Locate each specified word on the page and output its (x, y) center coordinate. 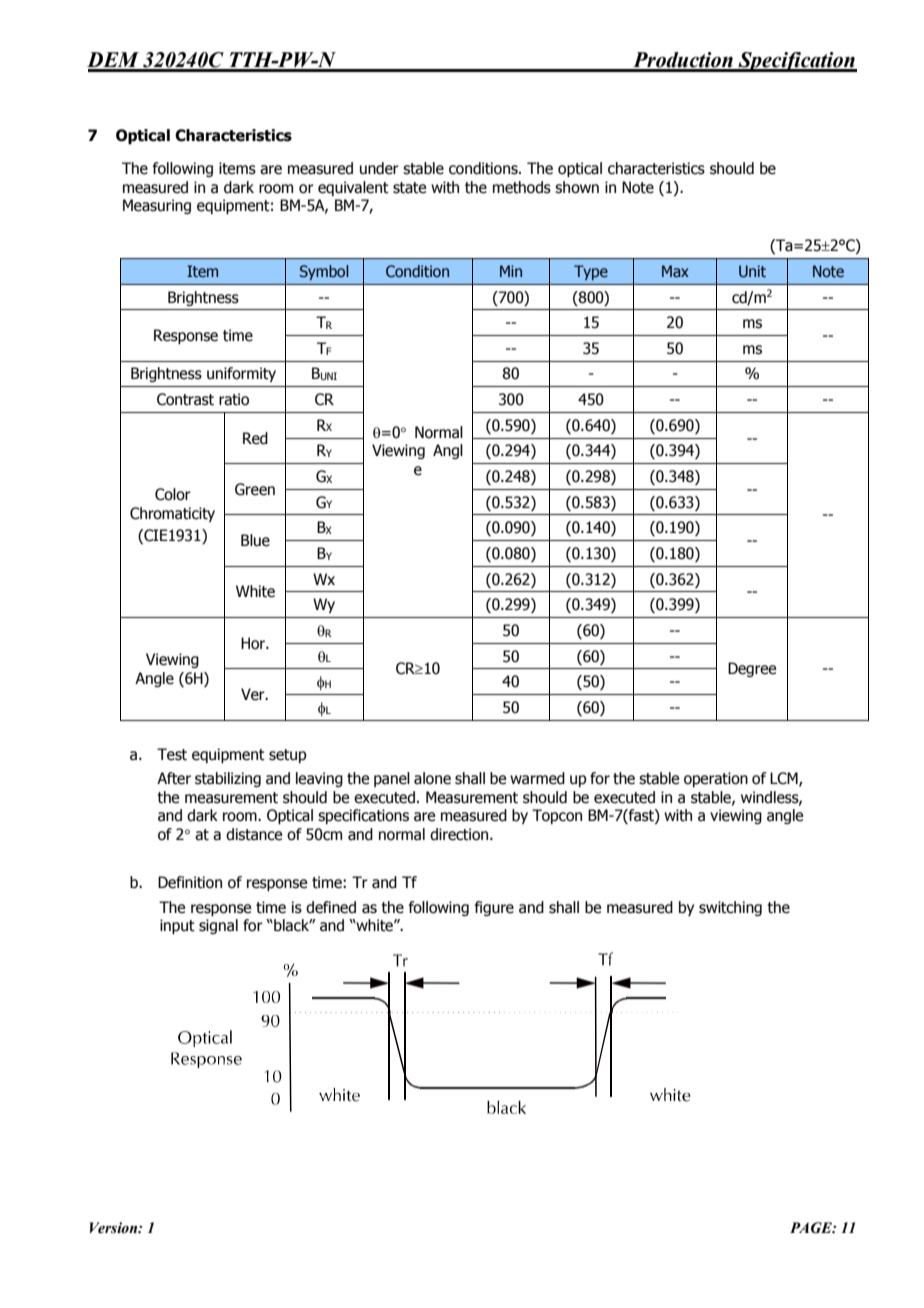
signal (218, 926)
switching (730, 908)
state (409, 188)
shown (577, 187)
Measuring (157, 206)
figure (494, 908)
